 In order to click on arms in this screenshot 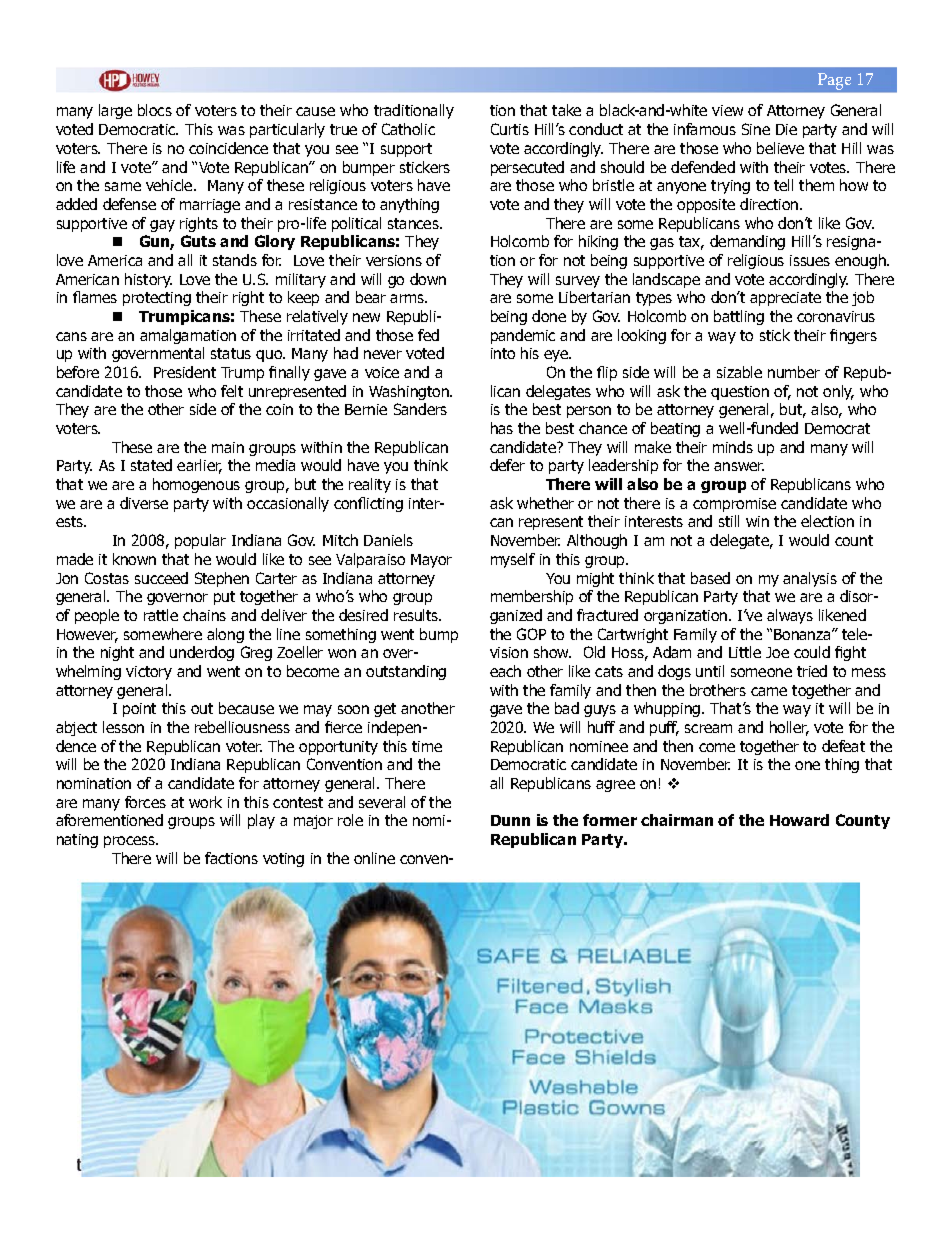, I will do `click(408, 298)`.
